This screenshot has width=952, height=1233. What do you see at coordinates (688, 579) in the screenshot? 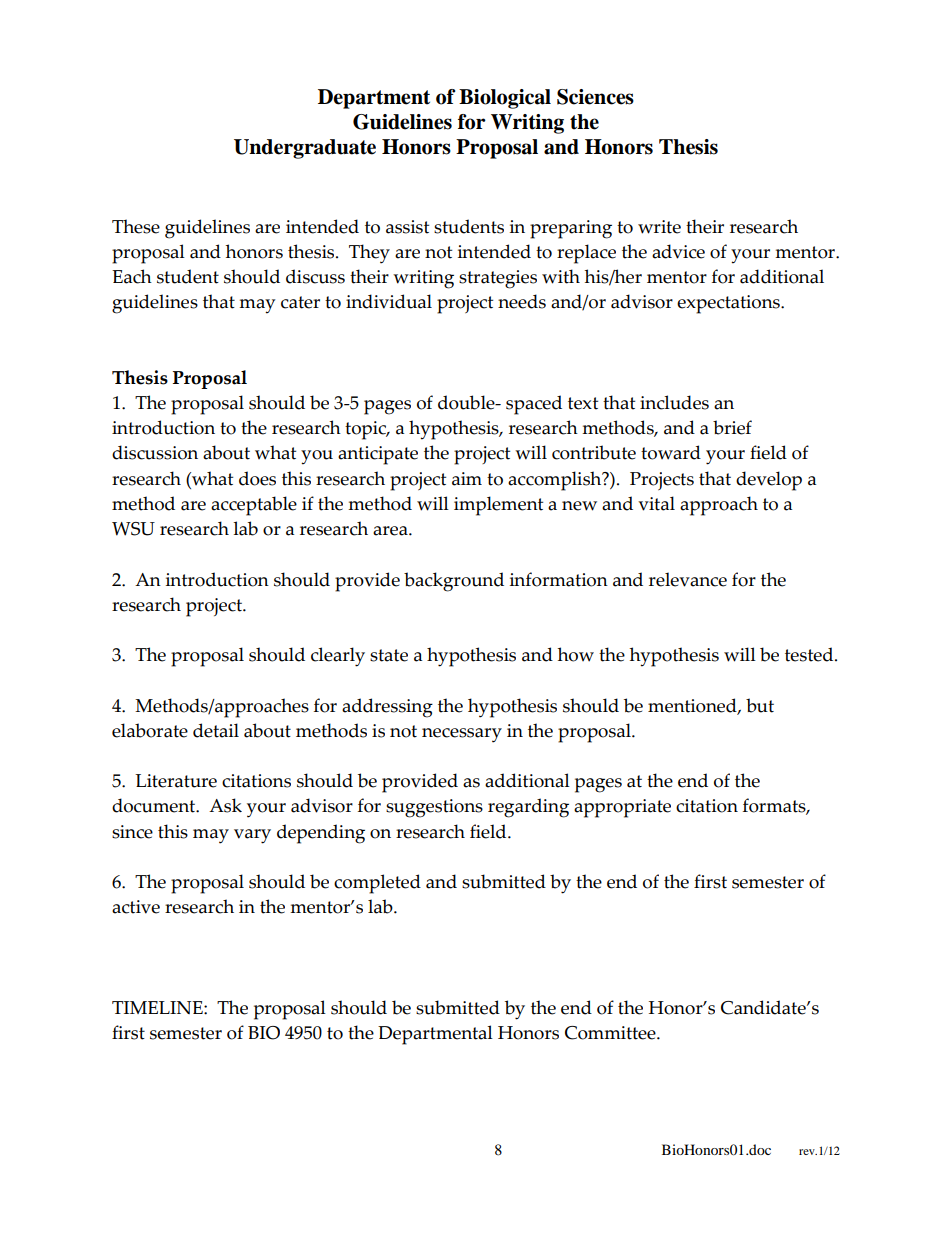
I see `relevance` at bounding box center [688, 579].
